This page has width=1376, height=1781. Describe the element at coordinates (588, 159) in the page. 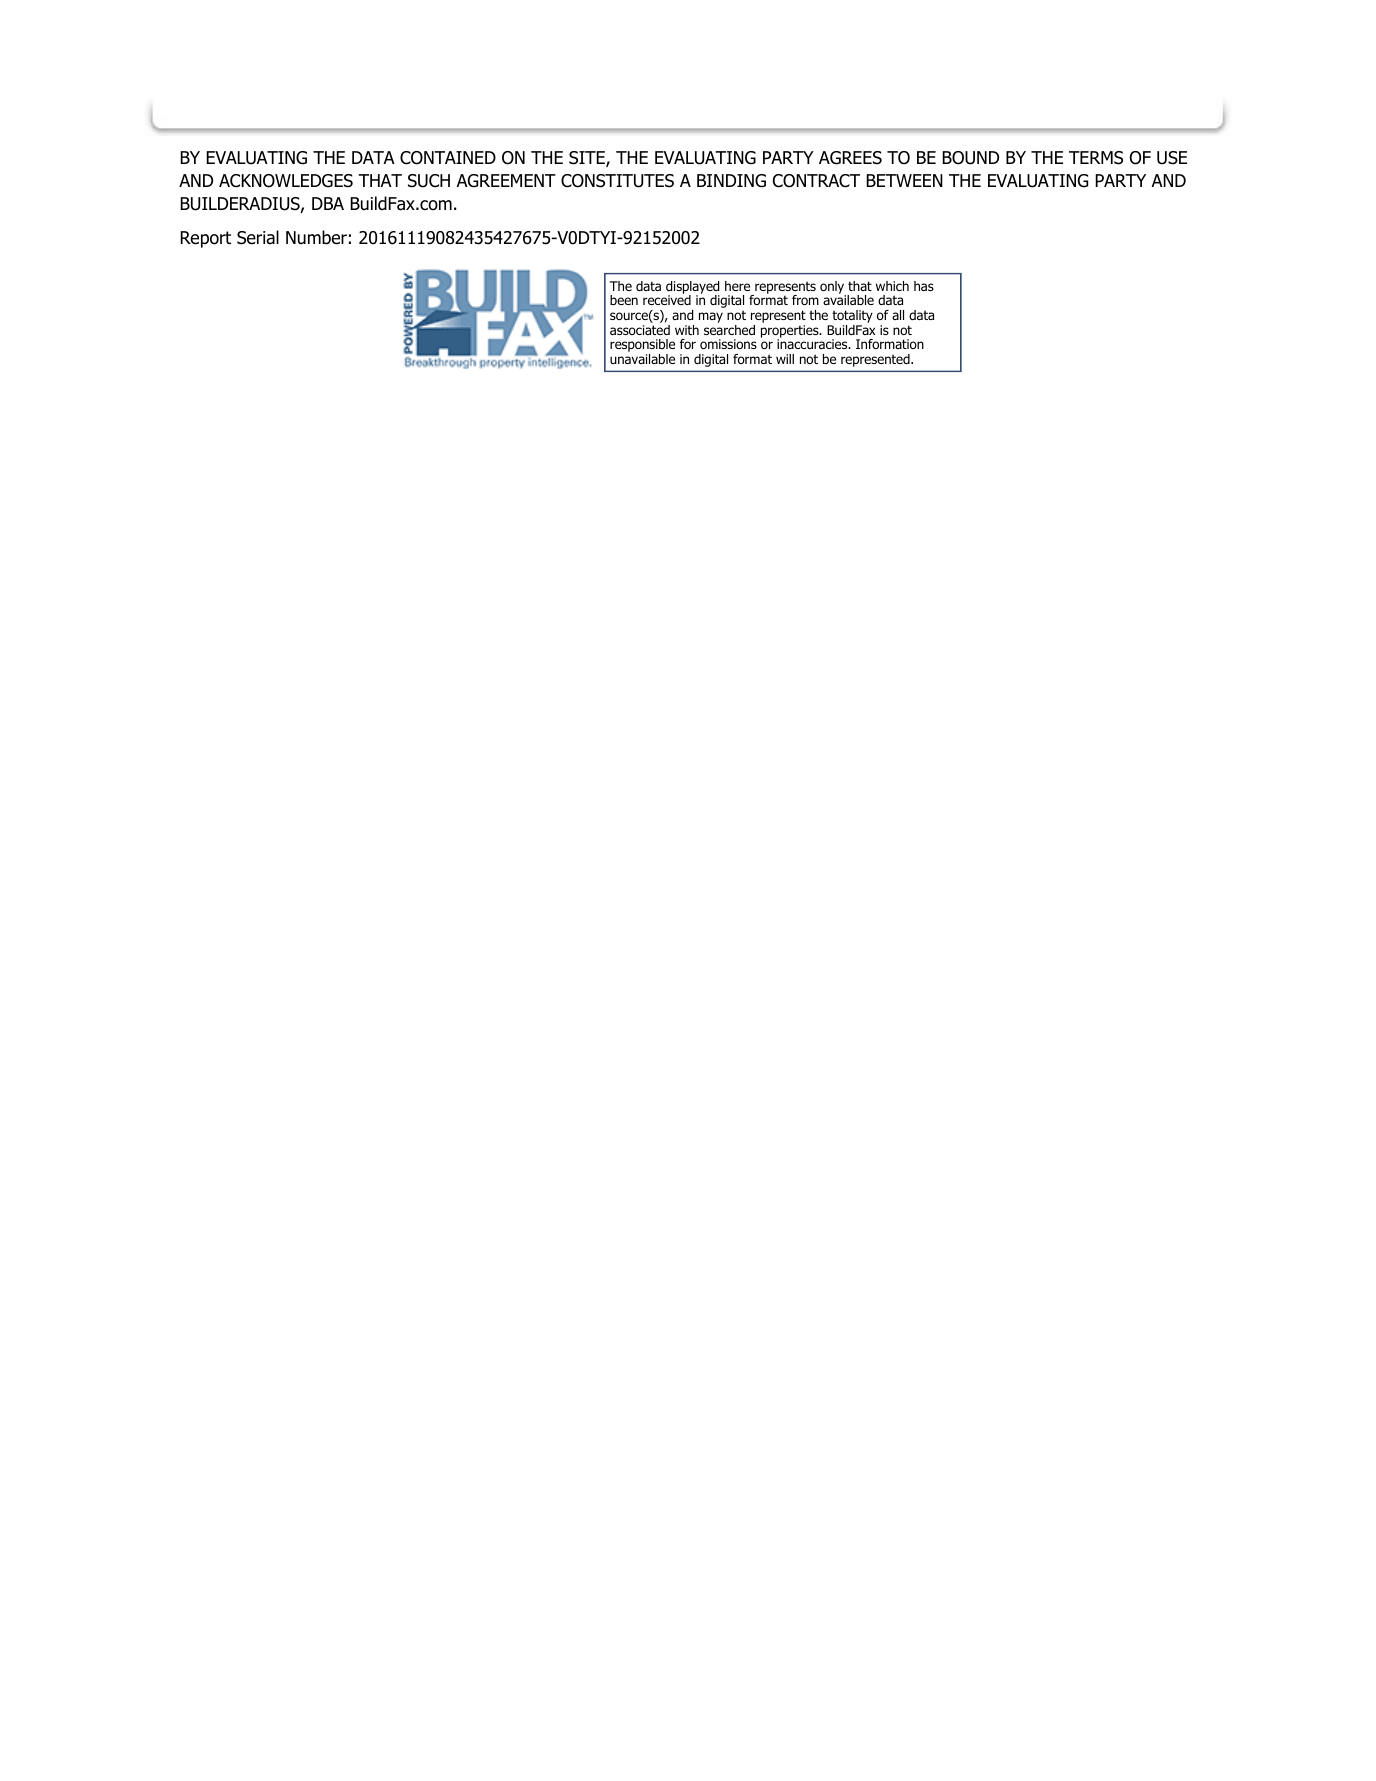

I see `SITE` at that location.
